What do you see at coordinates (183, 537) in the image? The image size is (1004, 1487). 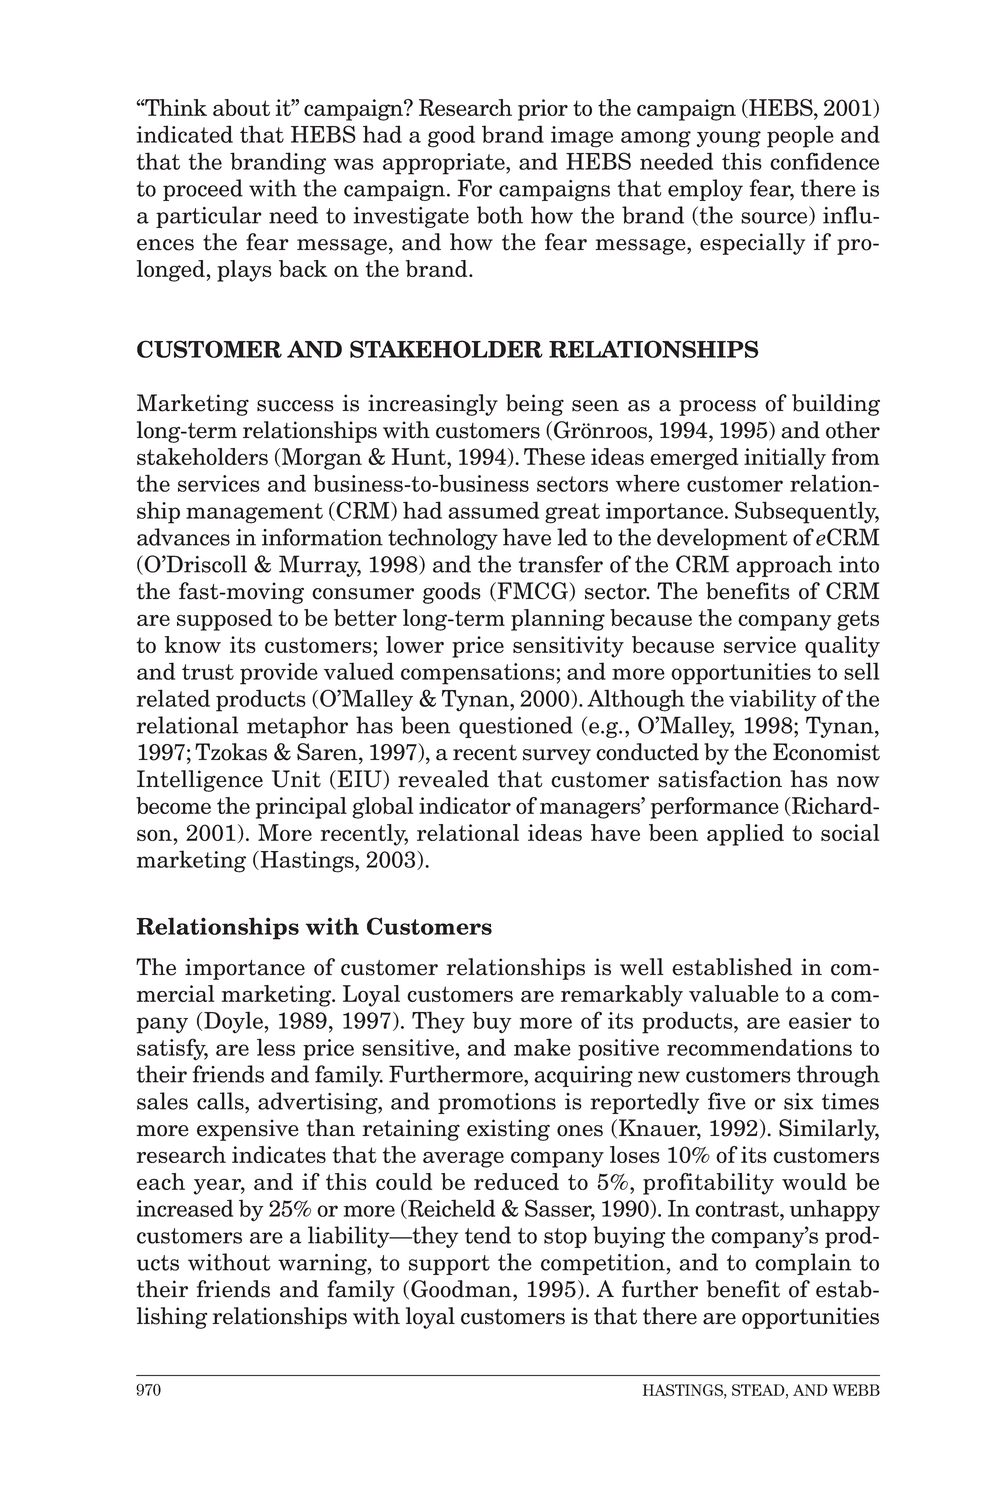 I see `advances` at bounding box center [183, 537].
